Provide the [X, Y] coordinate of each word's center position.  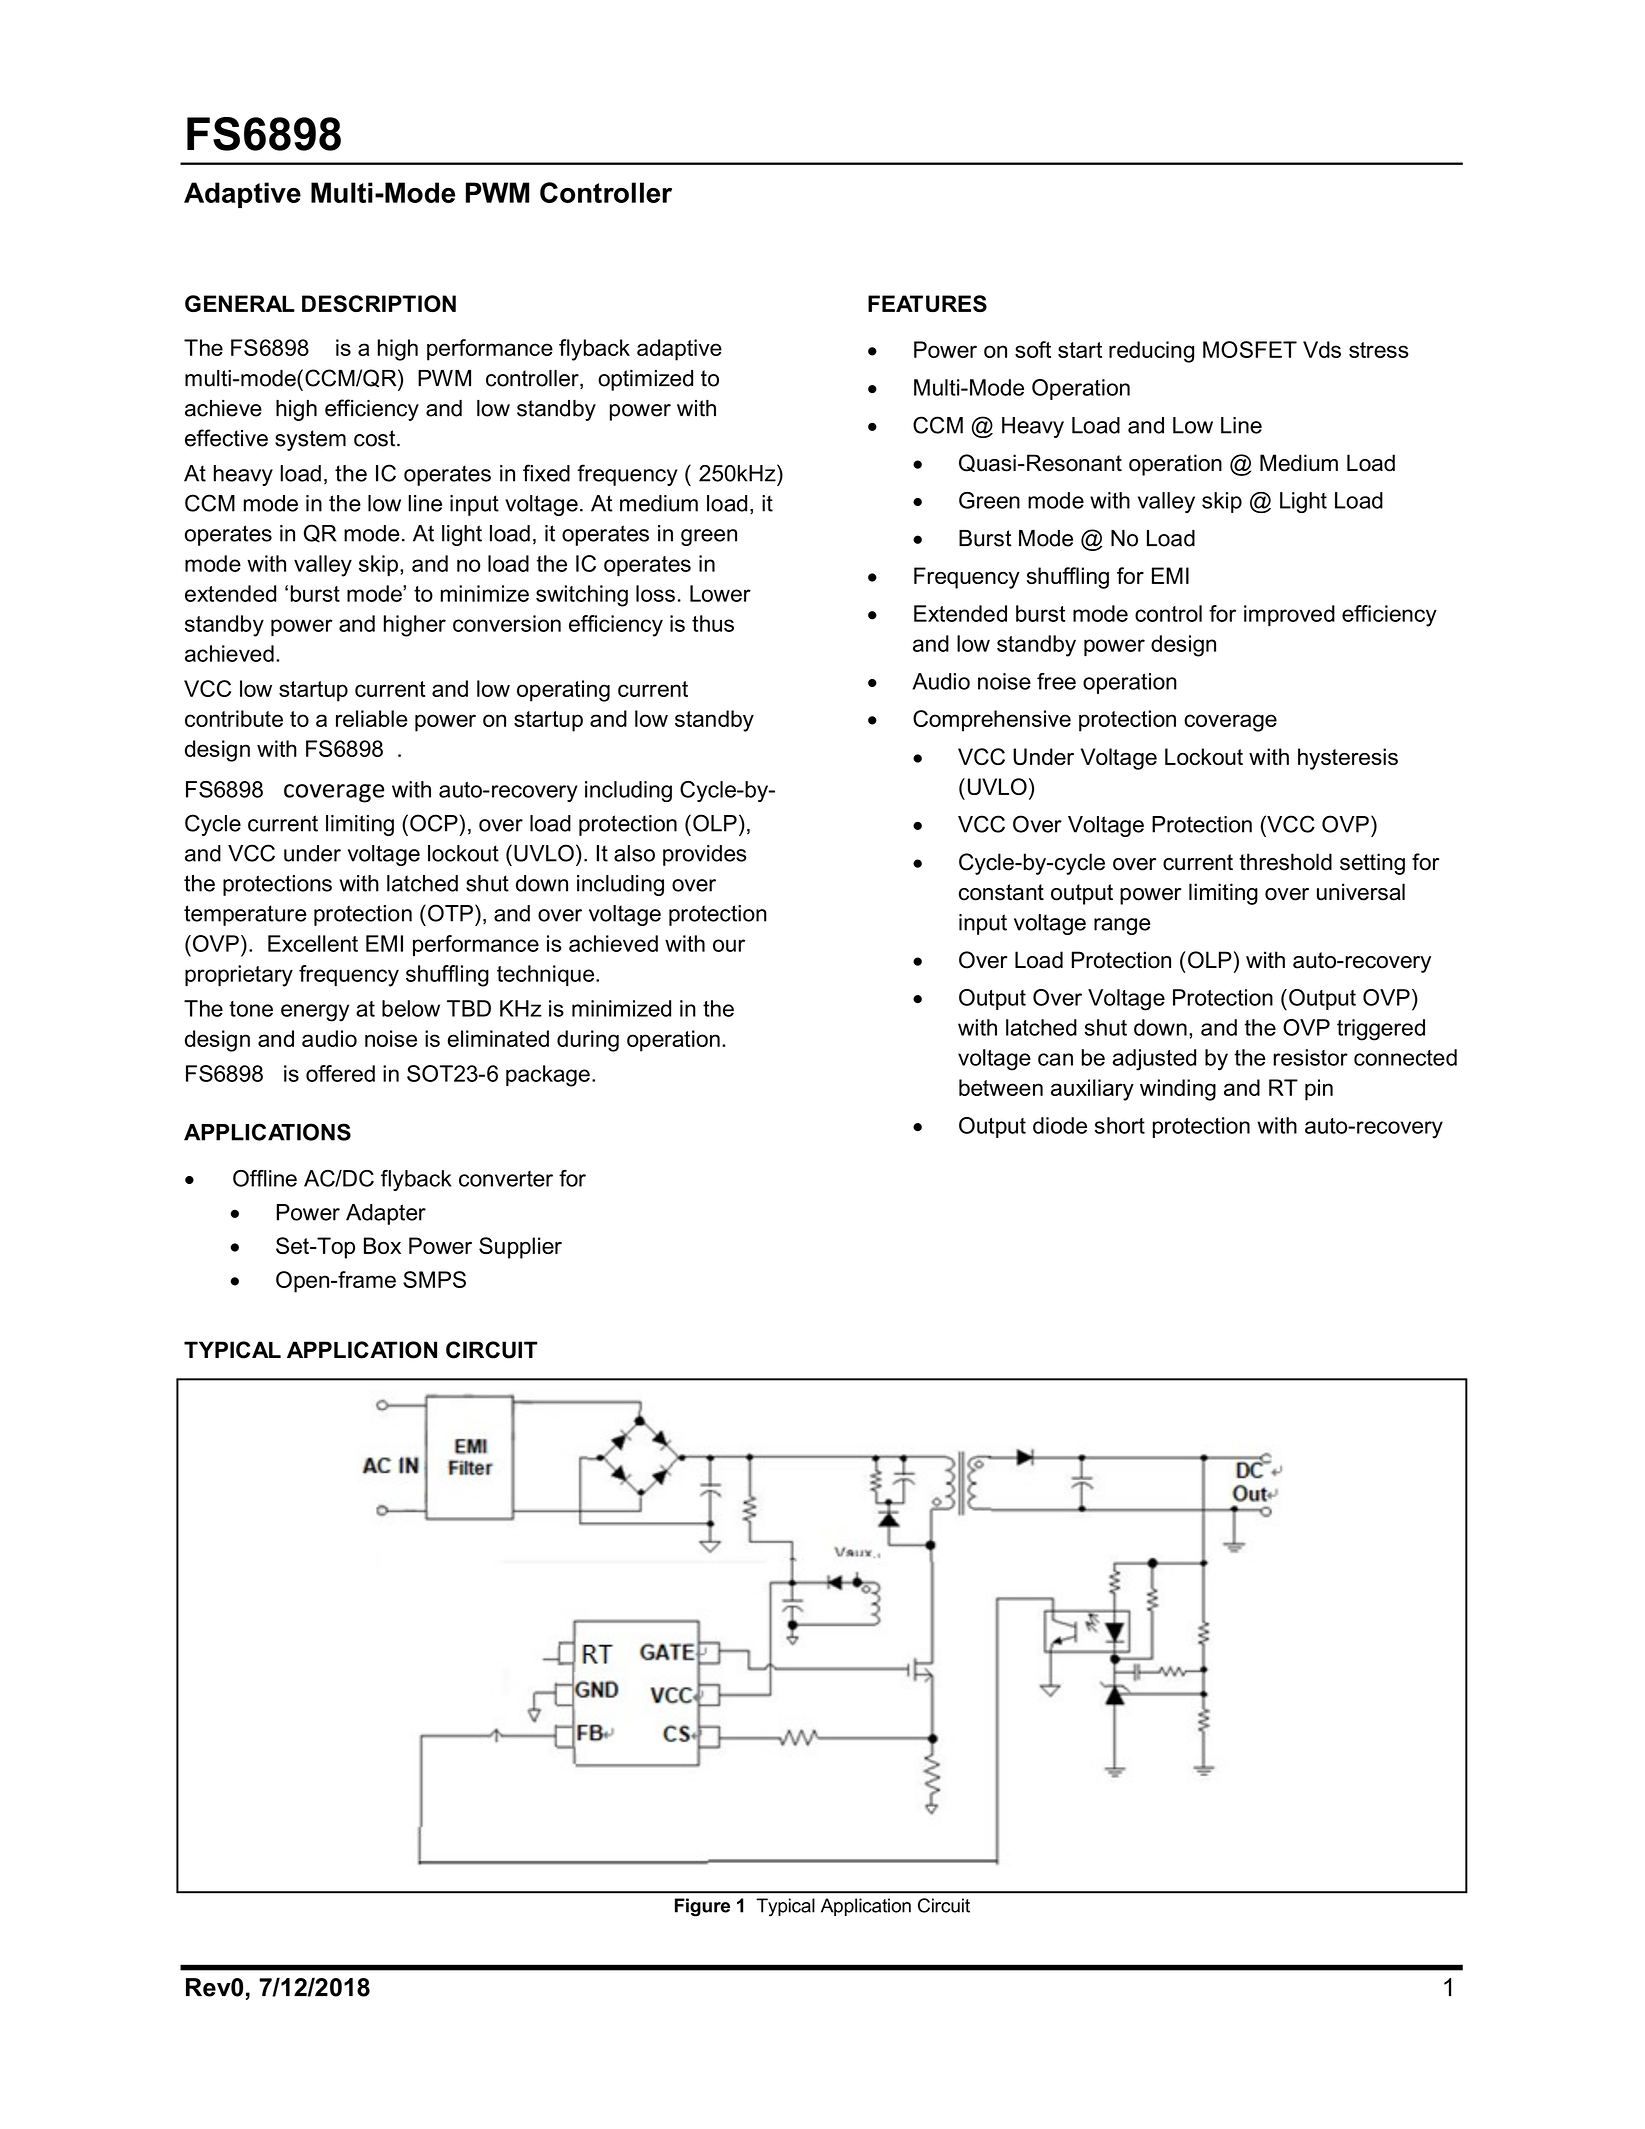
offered [340, 1073]
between [1001, 1087]
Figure [702, 1907]
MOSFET [1250, 349]
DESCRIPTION [379, 304]
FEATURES [927, 303]
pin [1319, 1090]
